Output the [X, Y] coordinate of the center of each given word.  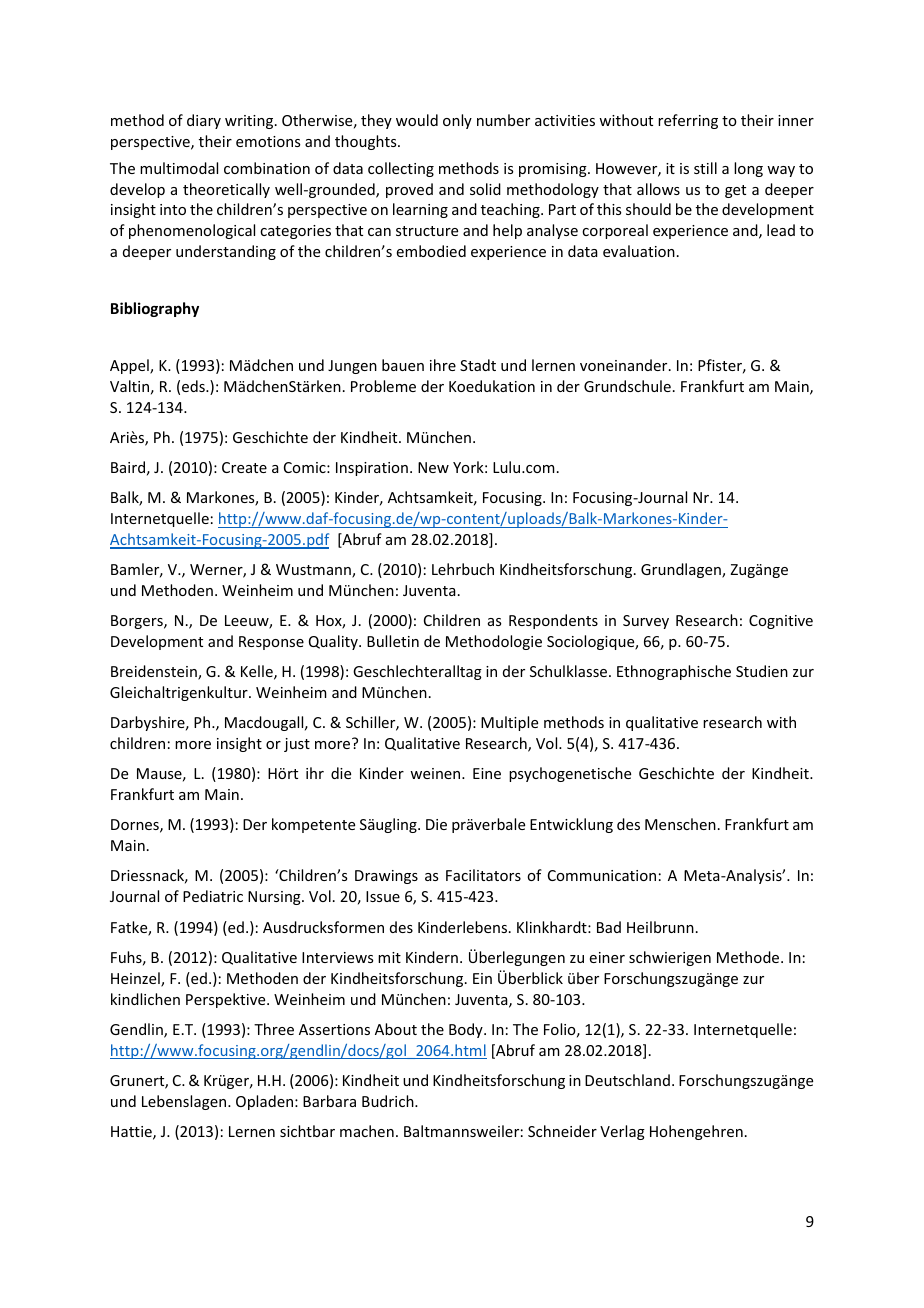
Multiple [509, 723]
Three [274, 1029]
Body [467, 1030]
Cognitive [781, 622]
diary [204, 121]
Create [244, 467]
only [457, 121]
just [297, 745]
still [705, 168]
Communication [602, 875]
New [433, 467]
